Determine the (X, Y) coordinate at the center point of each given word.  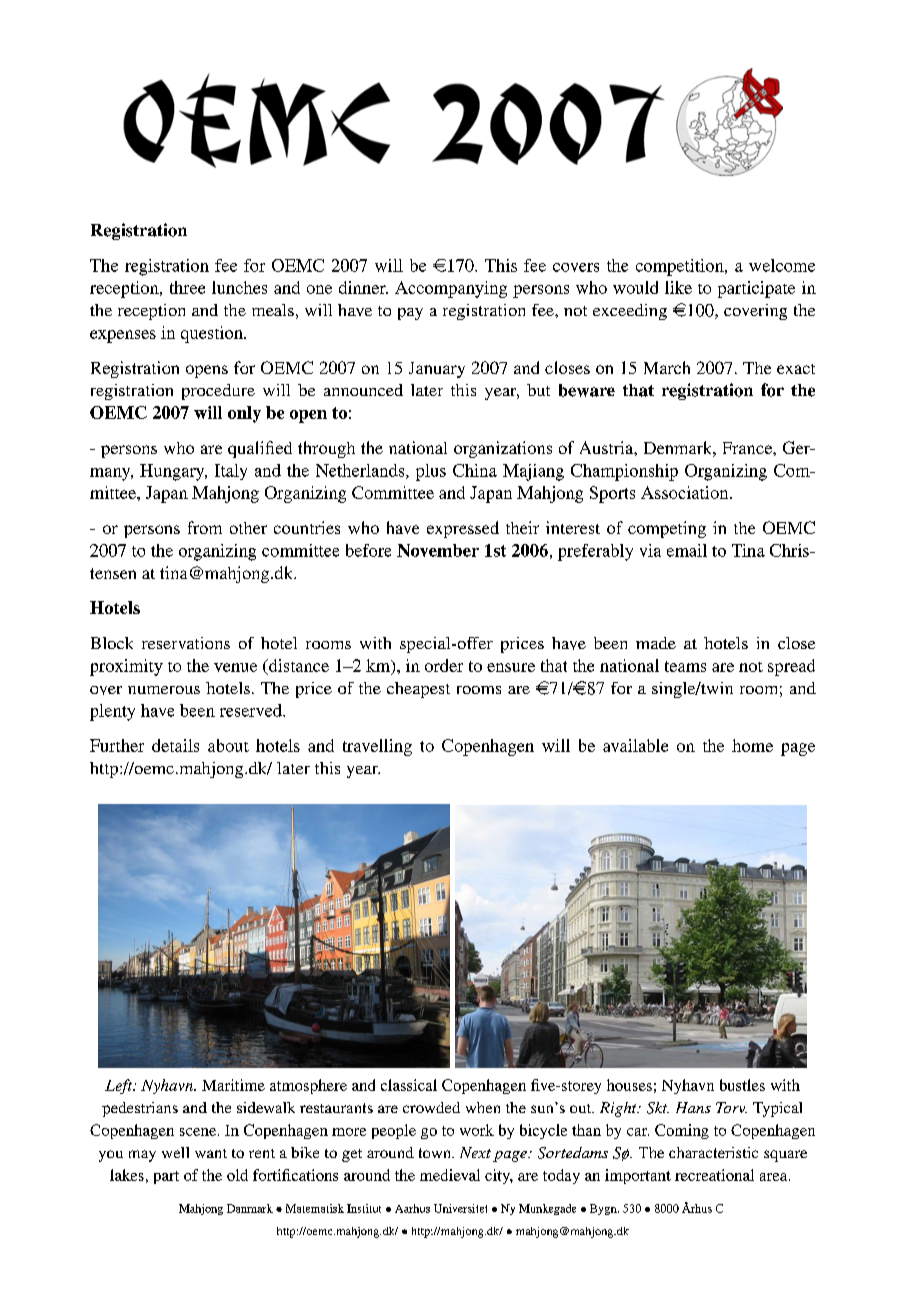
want (211, 1153)
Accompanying (451, 289)
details (175, 745)
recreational (714, 1175)
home (752, 745)
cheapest (418, 690)
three (187, 287)
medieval (450, 1175)
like (678, 287)
